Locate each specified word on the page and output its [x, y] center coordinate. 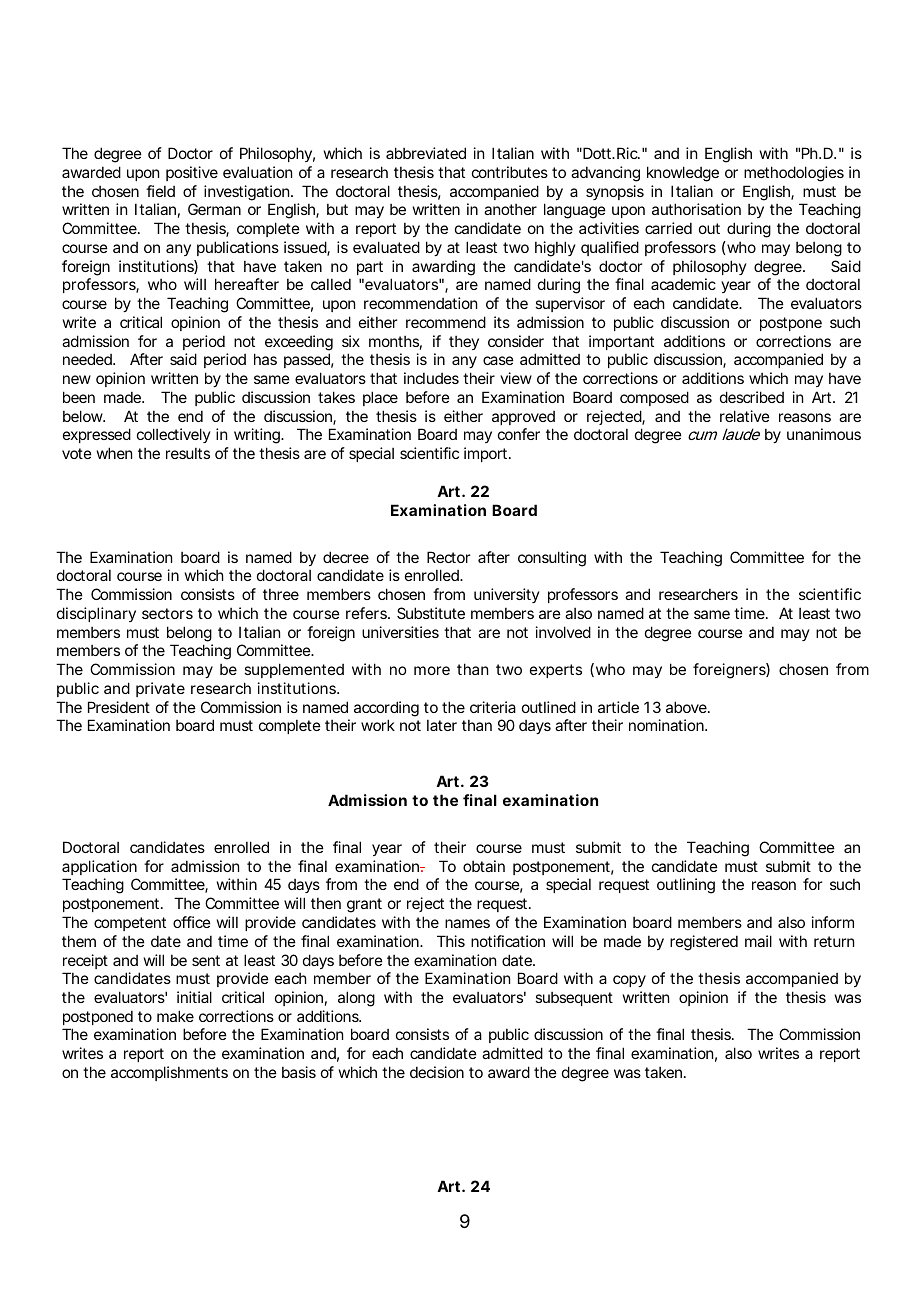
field [160, 191]
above [687, 707]
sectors [167, 613]
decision [437, 1072]
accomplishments [169, 1073]
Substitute [431, 613]
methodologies [794, 174]
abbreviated [426, 153]
